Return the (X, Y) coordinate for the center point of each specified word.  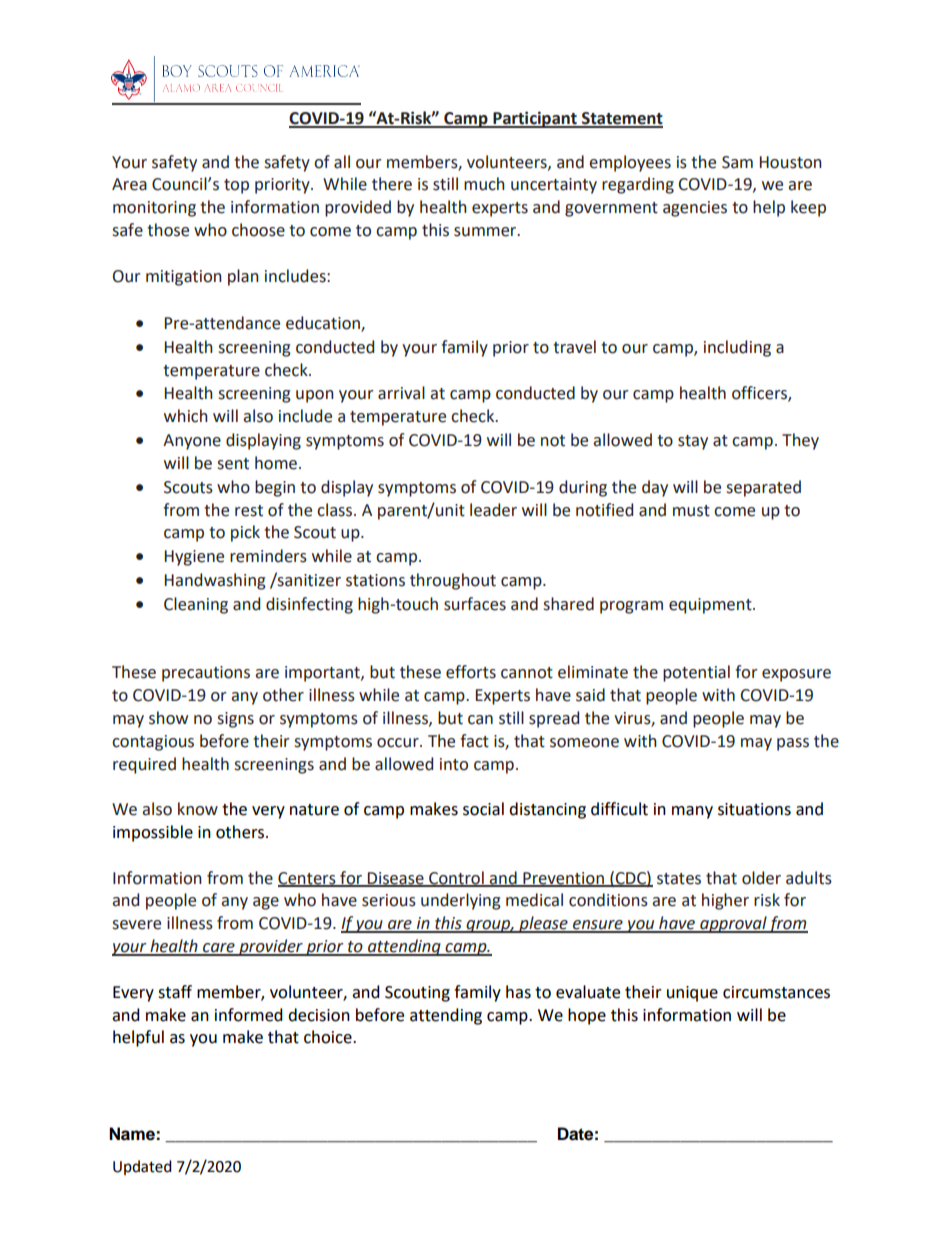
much (484, 184)
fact (474, 741)
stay (693, 442)
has (518, 992)
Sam (737, 162)
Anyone (192, 442)
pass (793, 744)
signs (235, 720)
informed (249, 1015)
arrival (401, 393)
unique (692, 994)
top (236, 186)
